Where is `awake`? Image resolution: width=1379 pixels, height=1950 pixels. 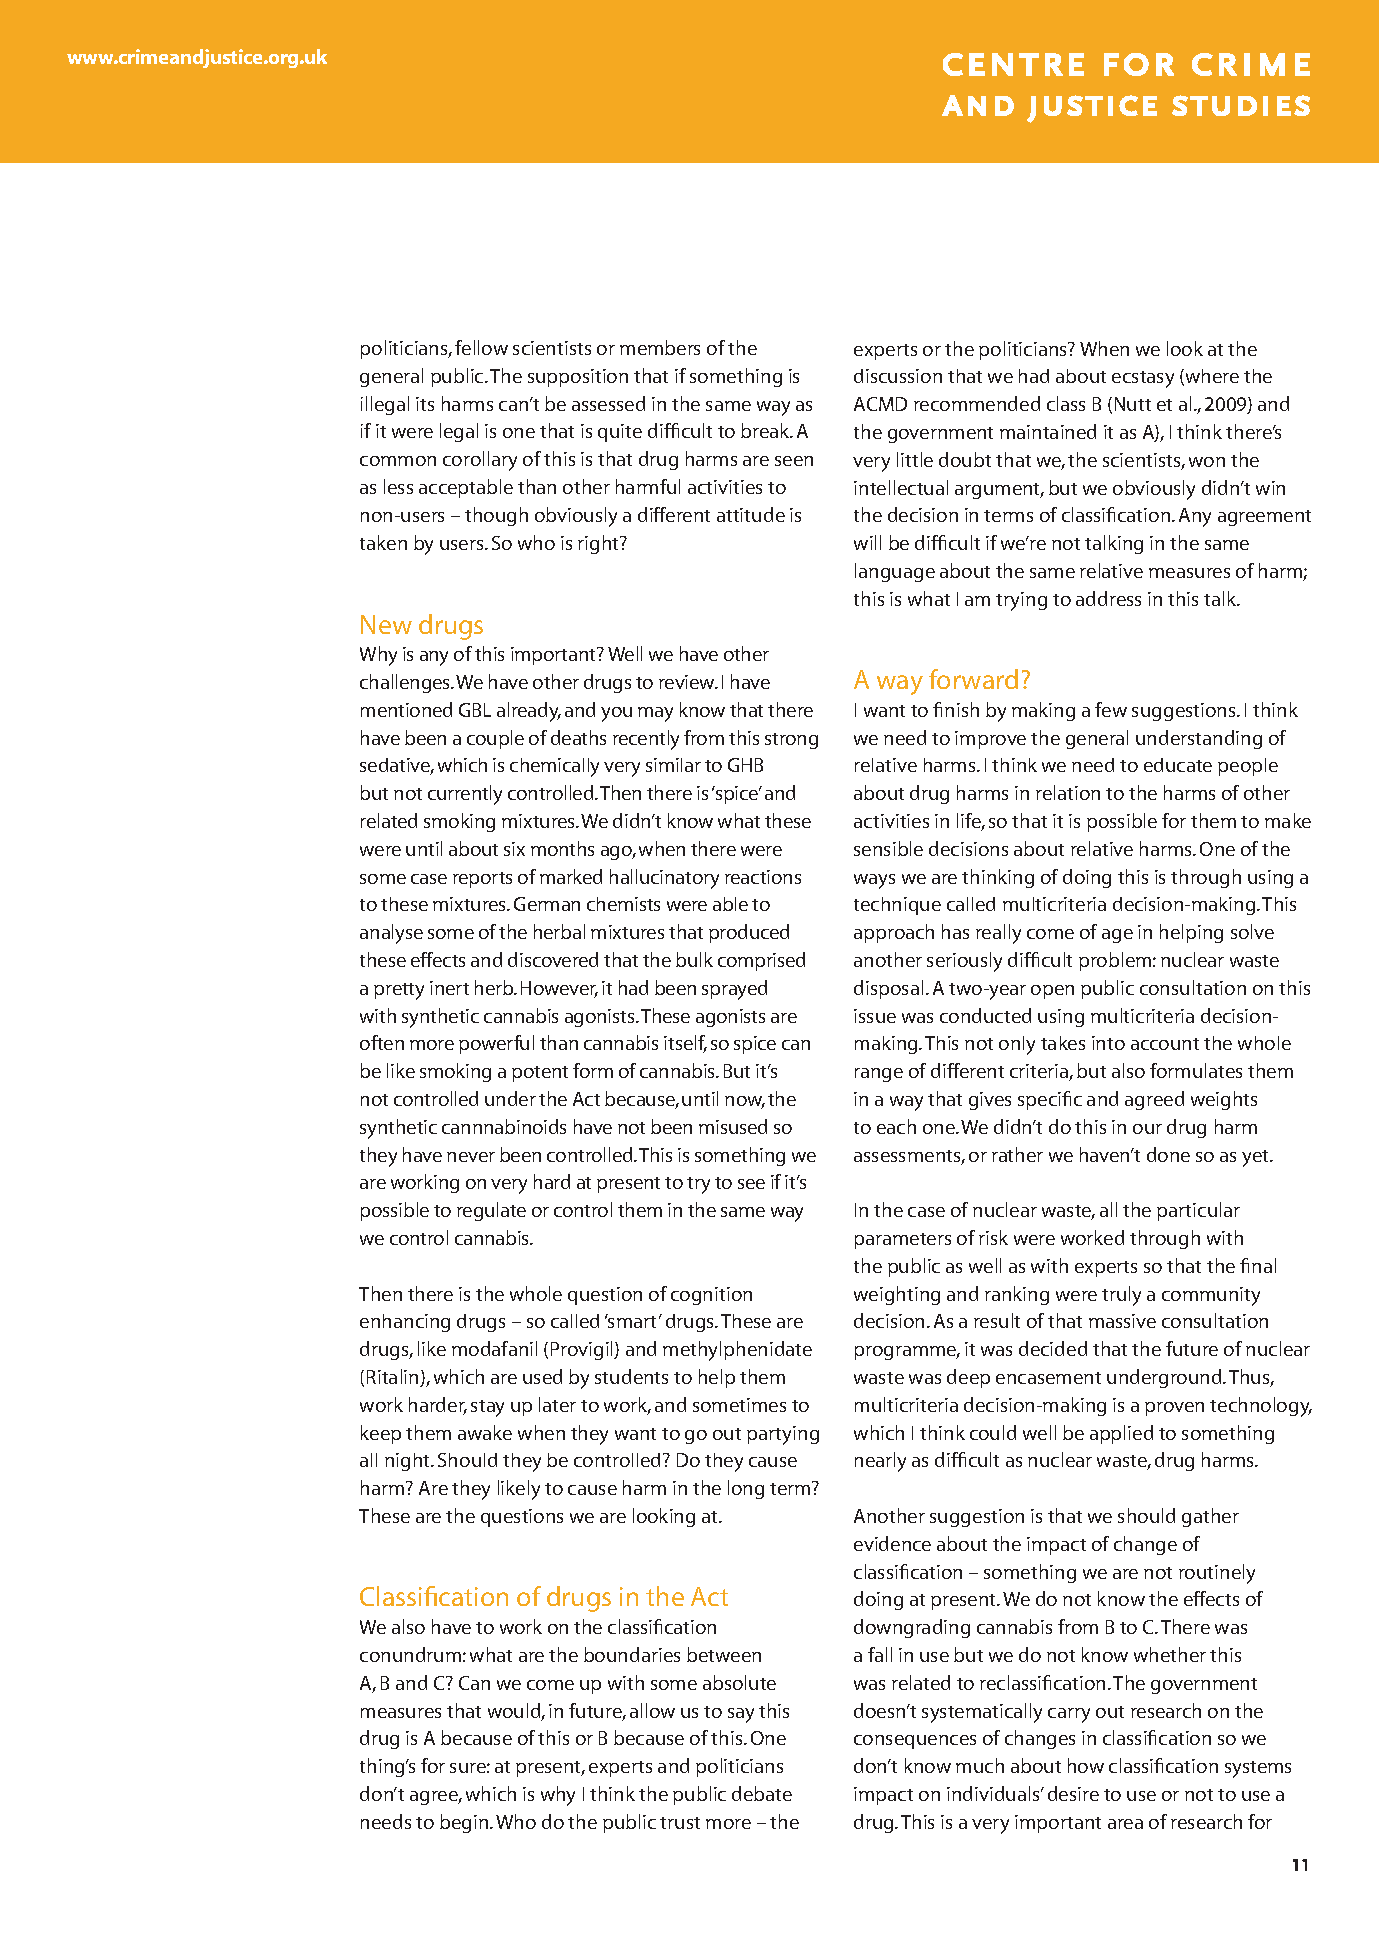
awake is located at coordinates (485, 1432).
